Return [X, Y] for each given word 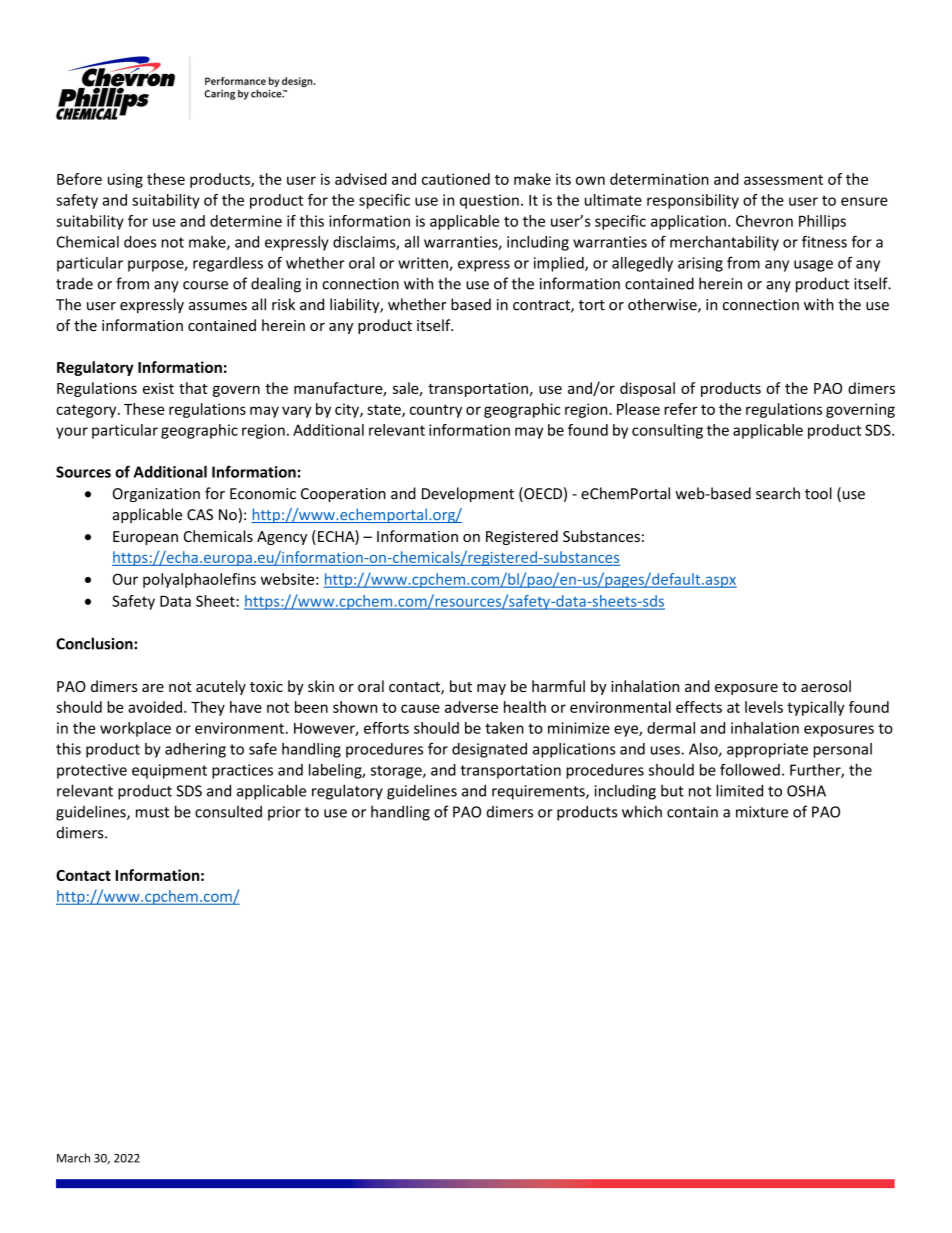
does [140, 242]
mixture [762, 812]
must [152, 812]
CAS [200, 515]
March [73, 1158]
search [778, 493]
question [489, 201]
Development [468, 494]
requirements [539, 792]
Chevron [764, 221]
